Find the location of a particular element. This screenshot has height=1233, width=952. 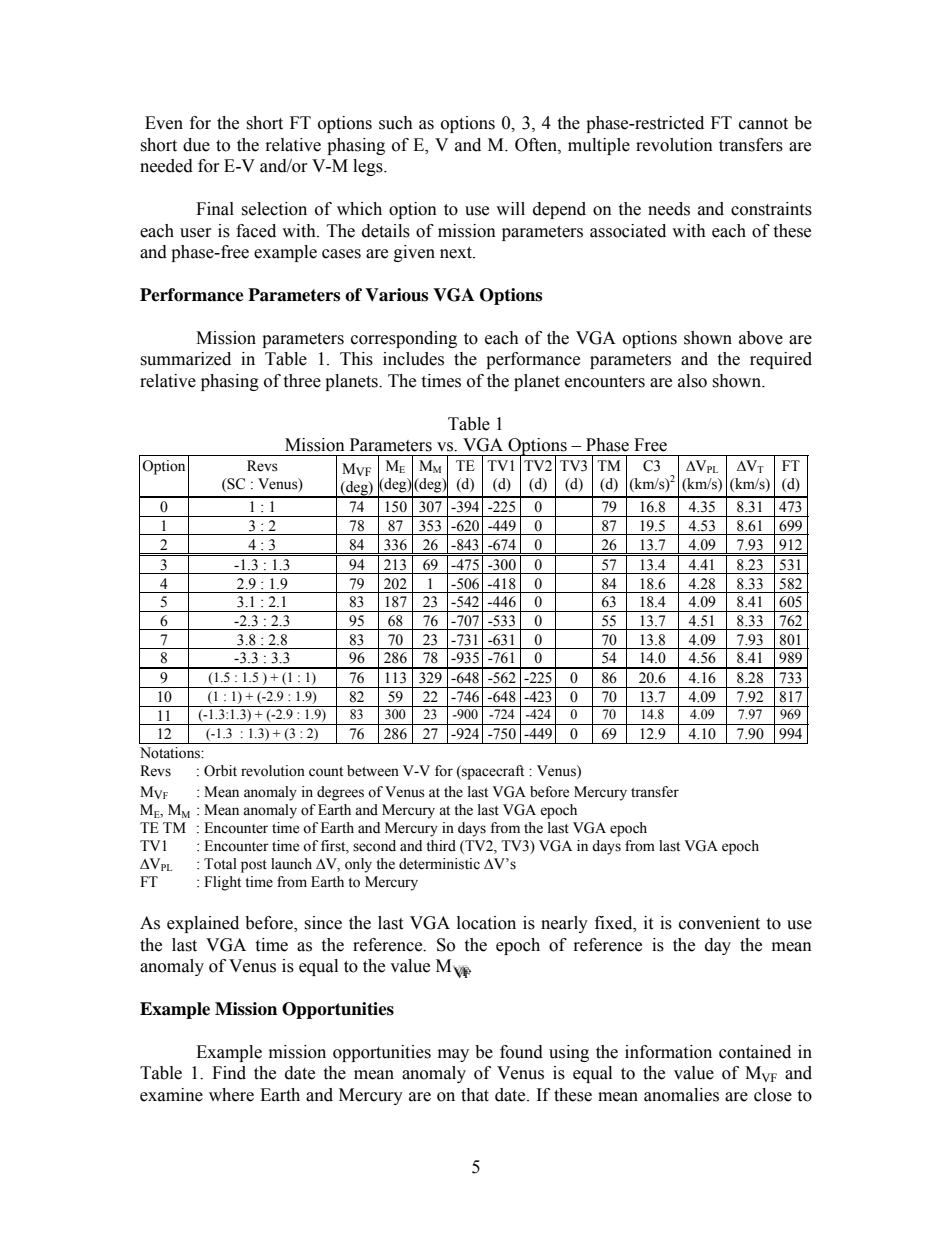

Orbit is located at coordinates (220, 771).
